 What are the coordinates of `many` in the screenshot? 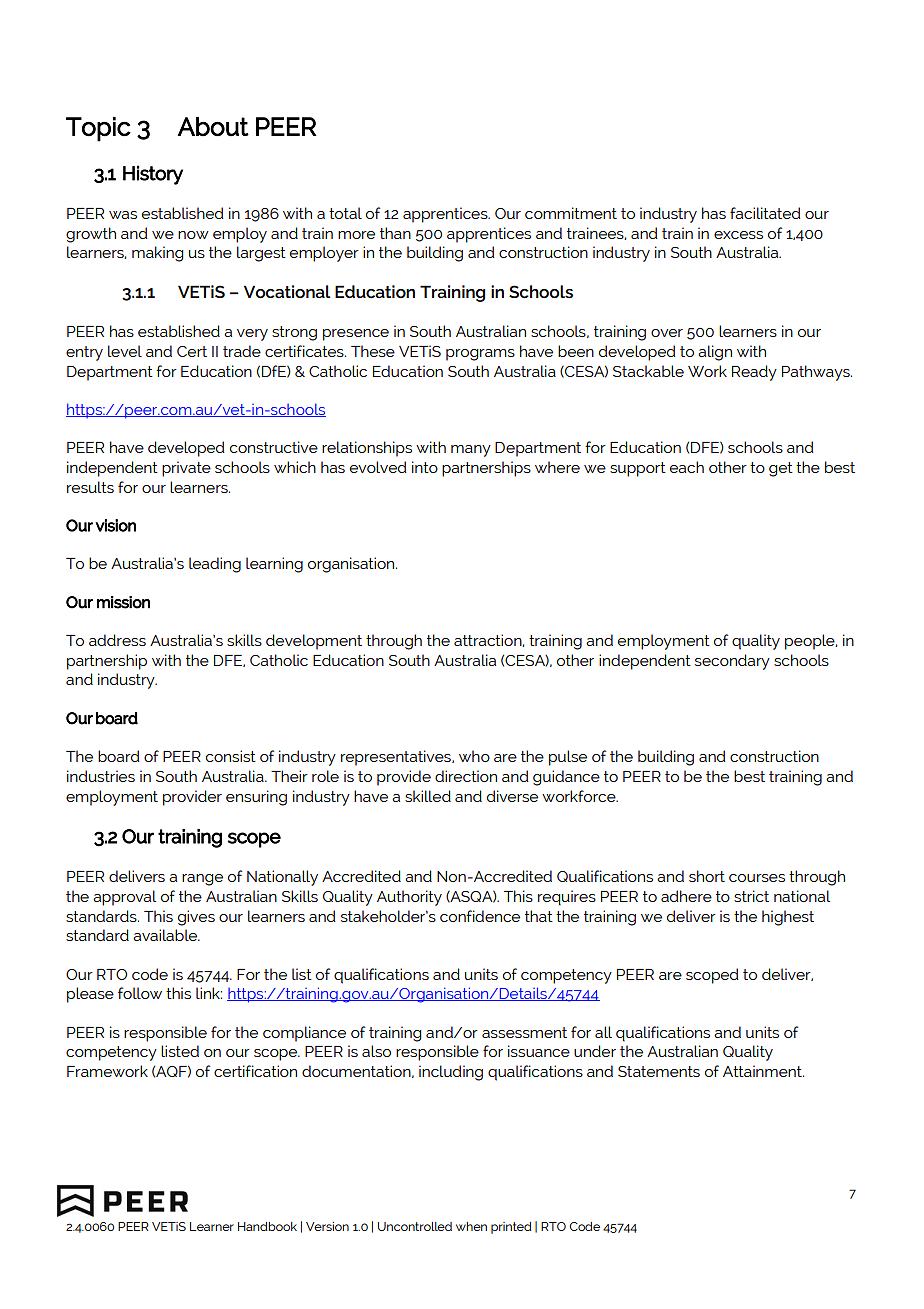 It's located at (471, 451).
